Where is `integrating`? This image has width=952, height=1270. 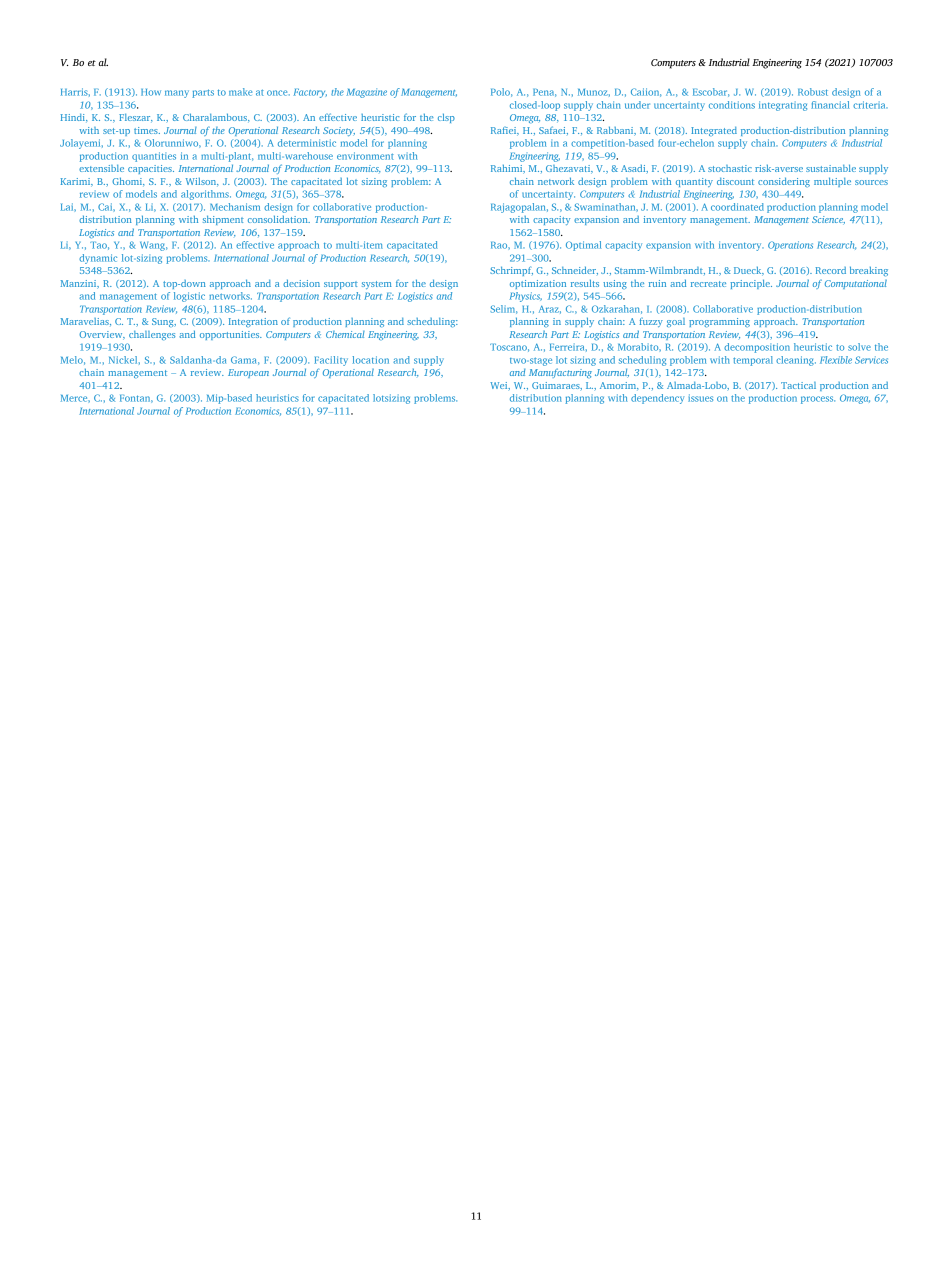
integrating is located at coordinates (783, 106).
